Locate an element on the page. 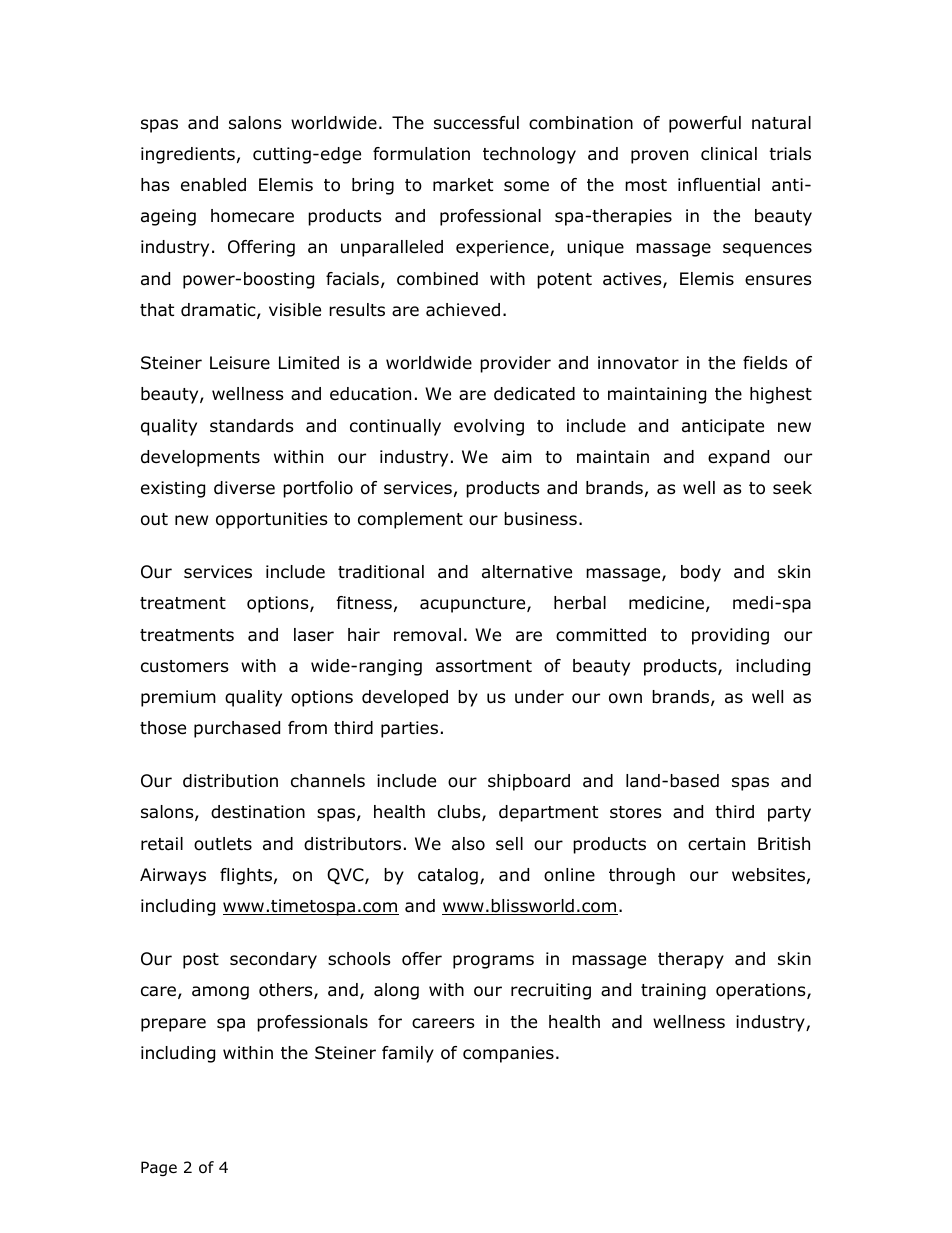 The height and width of the page is (1233, 952). destination is located at coordinates (258, 812).
